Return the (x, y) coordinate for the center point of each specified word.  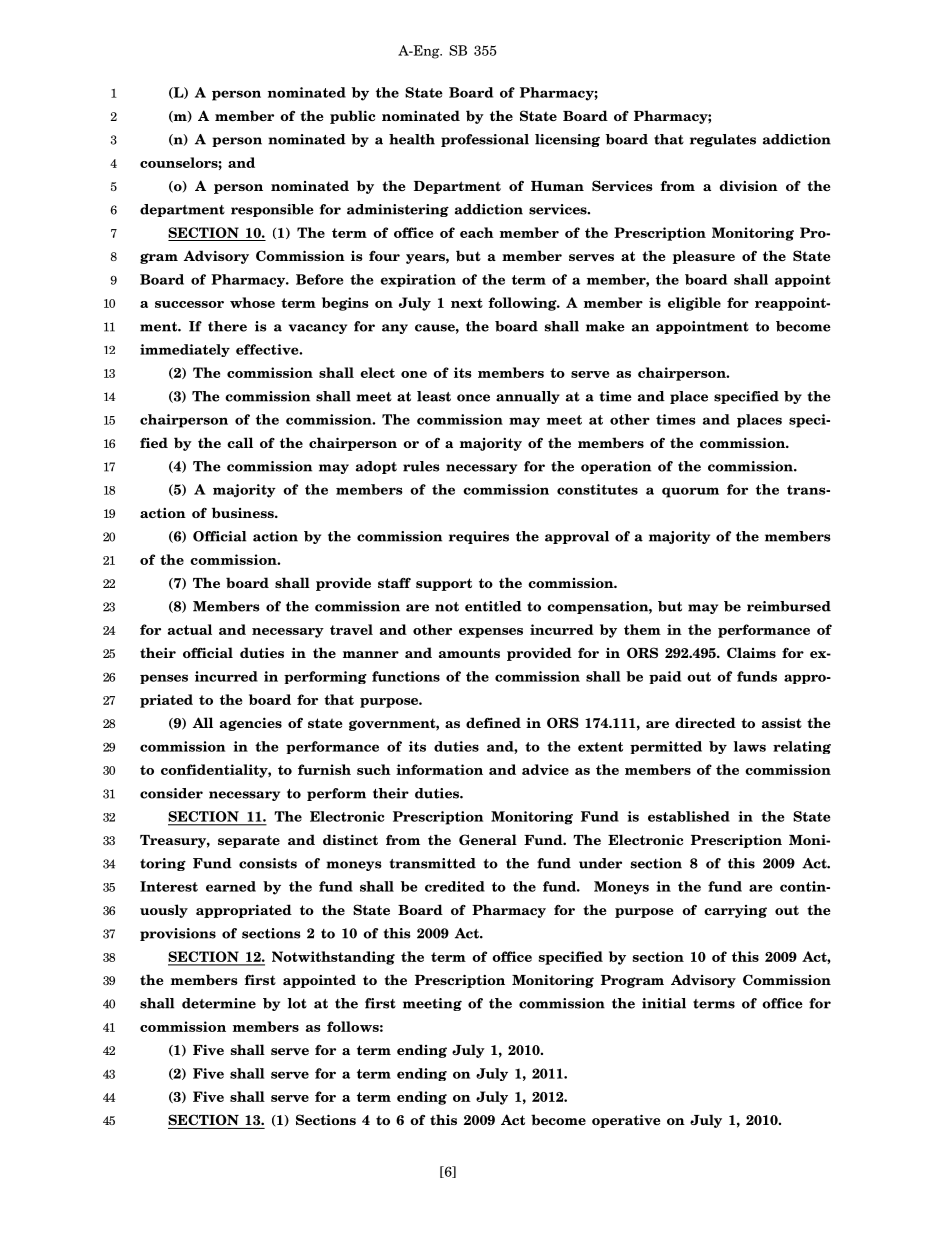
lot (297, 1003)
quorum (690, 492)
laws (750, 746)
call (240, 442)
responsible (272, 210)
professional (485, 140)
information (439, 769)
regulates (723, 140)
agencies (251, 724)
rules (421, 466)
